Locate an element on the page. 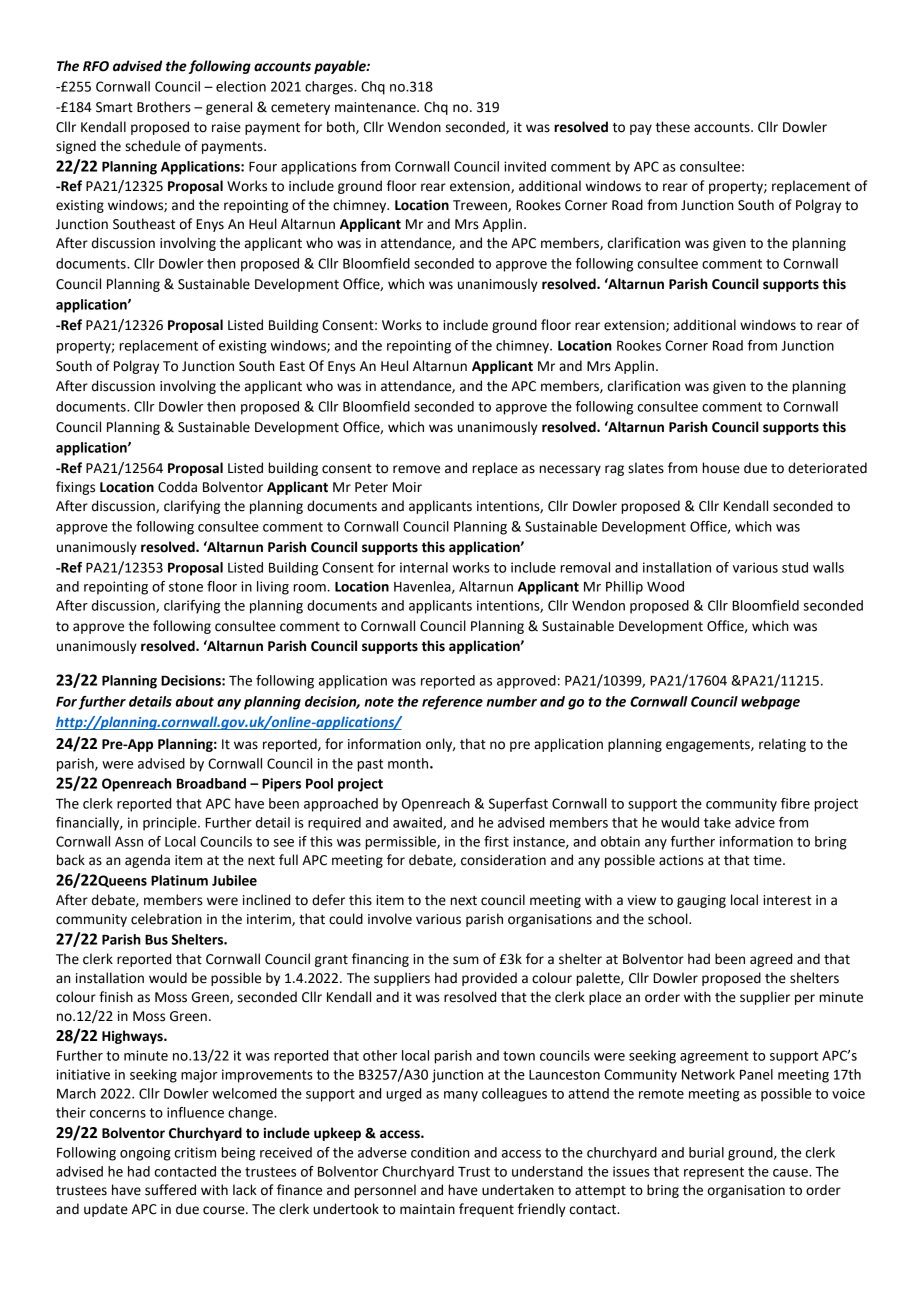  principle is located at coordinates (171, 824).
